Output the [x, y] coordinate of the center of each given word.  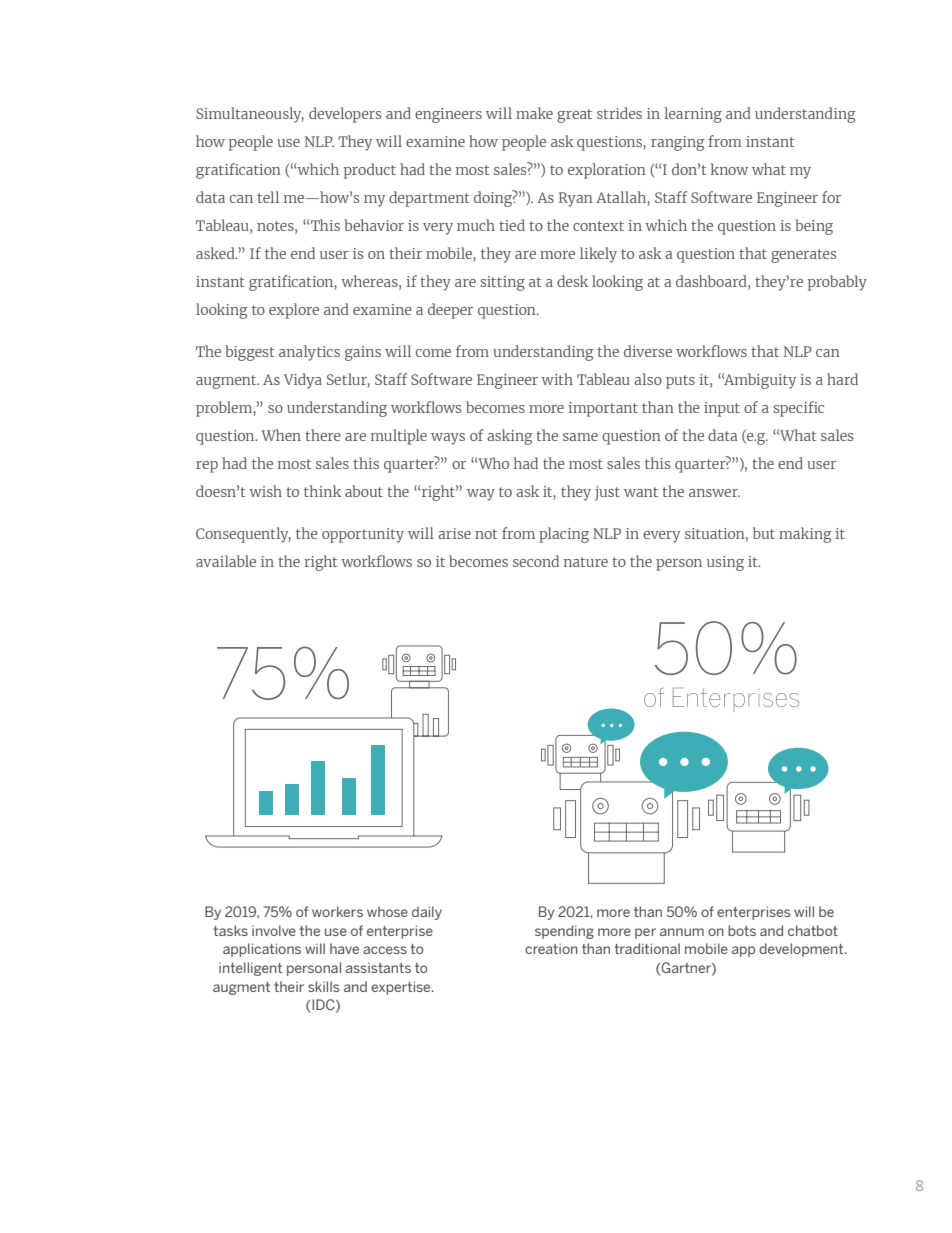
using [725, 563]
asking [510, 437]
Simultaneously [250, 115]
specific [798, 409]
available [226, 561]
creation [551, 949]
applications [262, 950]
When [281, 435]
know [729, 169]
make [534, 113]
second [536, 561]
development [802, 950]
